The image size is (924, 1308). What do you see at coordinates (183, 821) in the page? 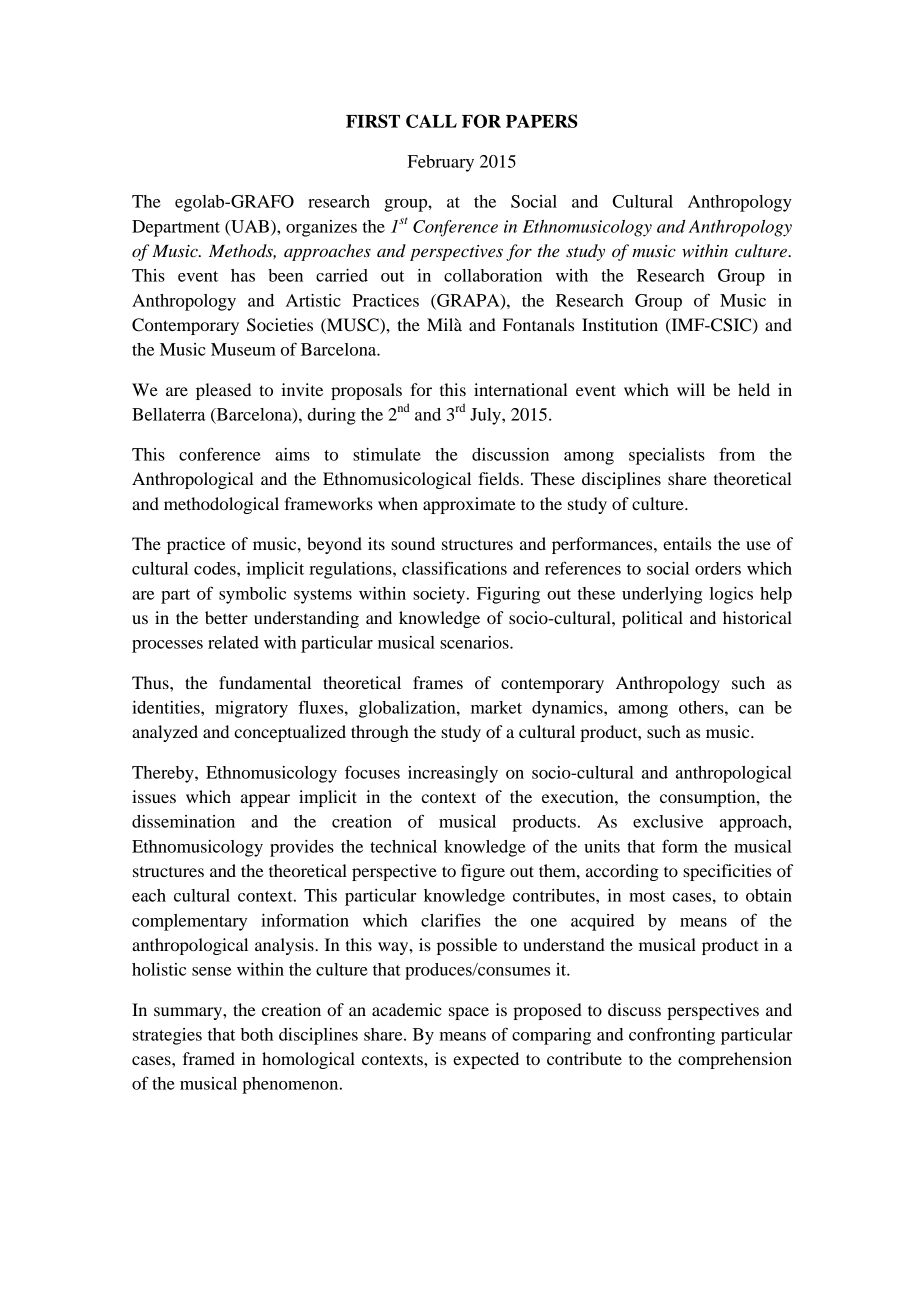
I see `dissemination` at bounding box center [183, 821].
